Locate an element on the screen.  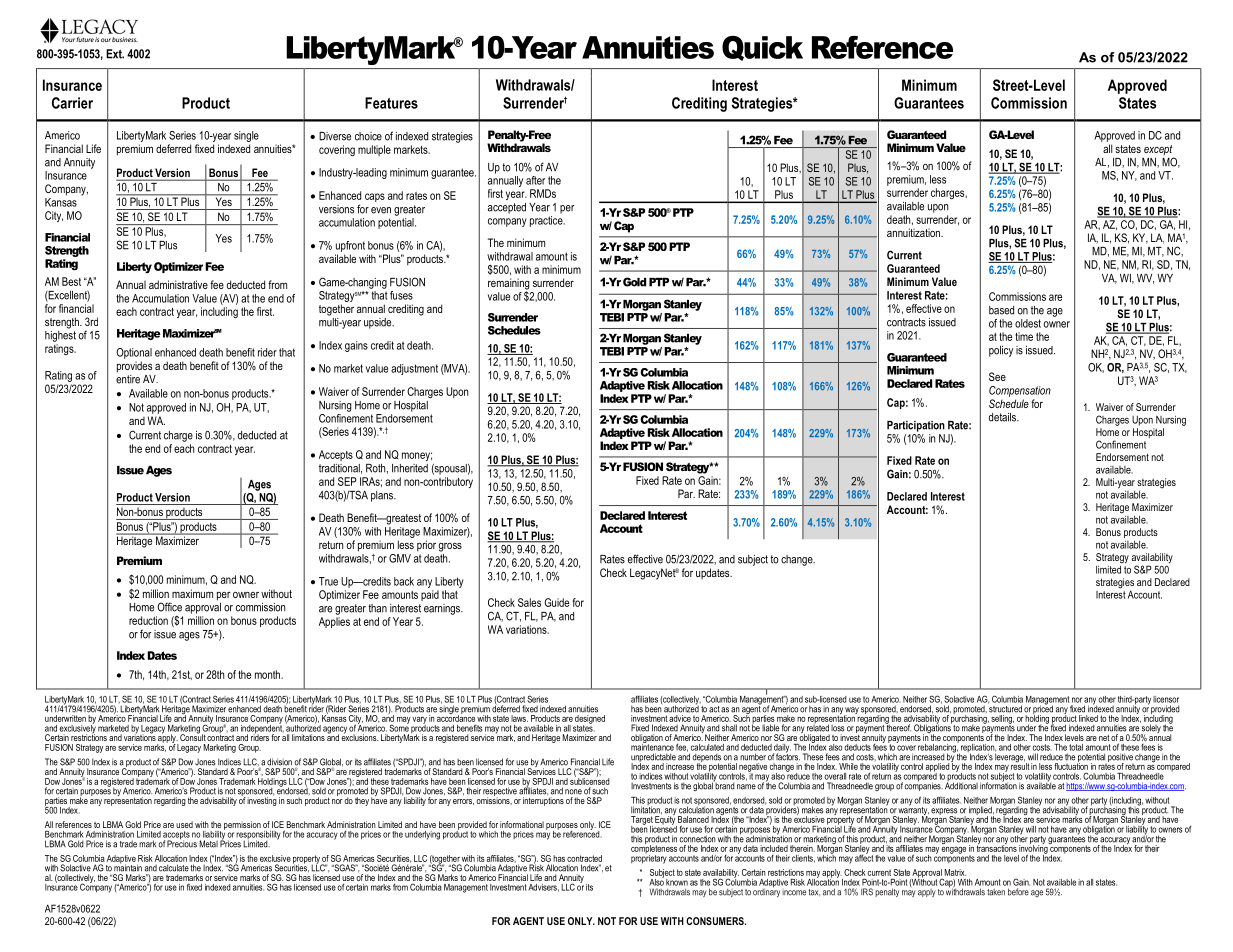
except is located at coordinates (1159, 151).
